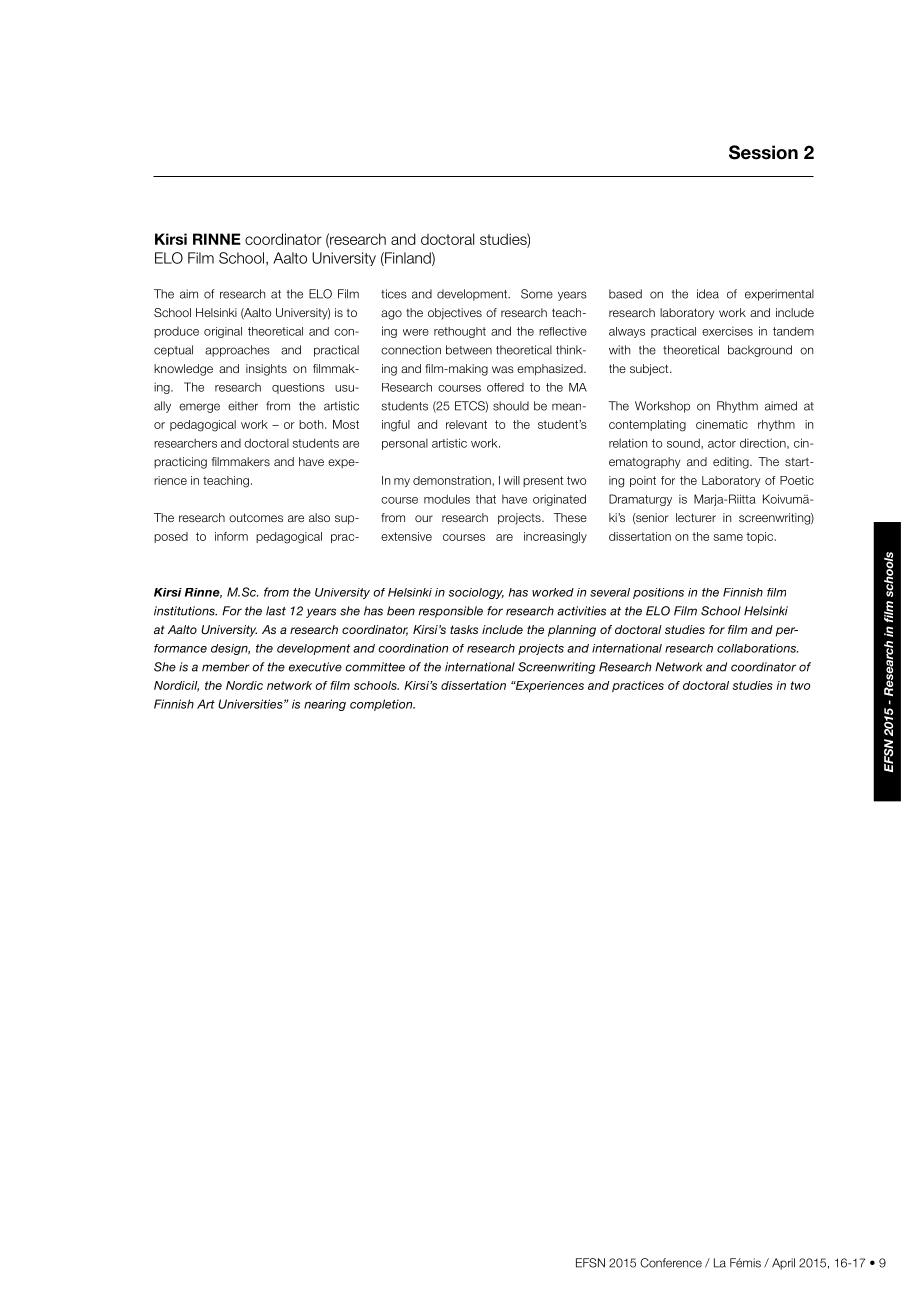  I want to click on Universities, so click(251, 704).
